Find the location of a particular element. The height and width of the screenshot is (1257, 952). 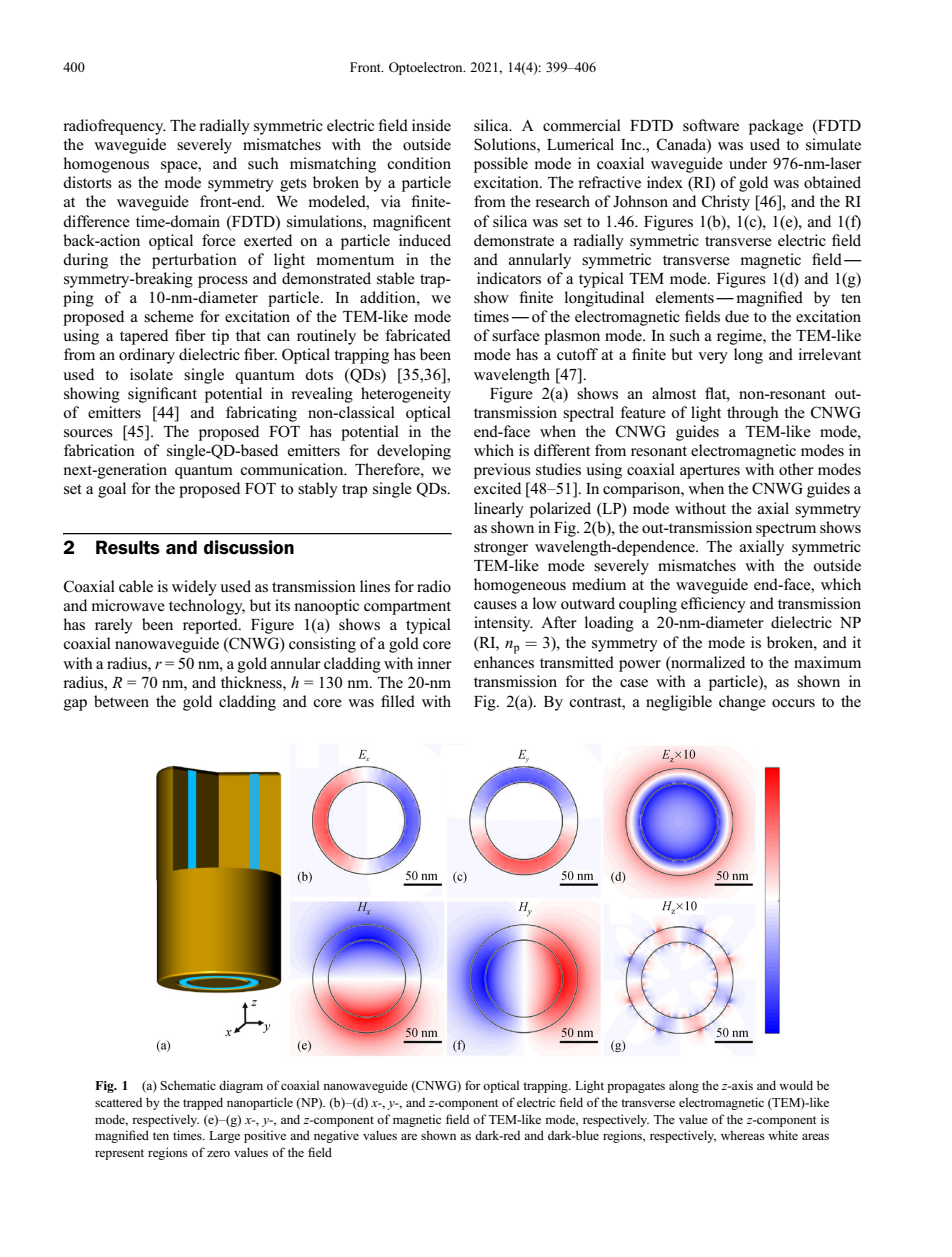

excited is located at coordinates (497, 488).
